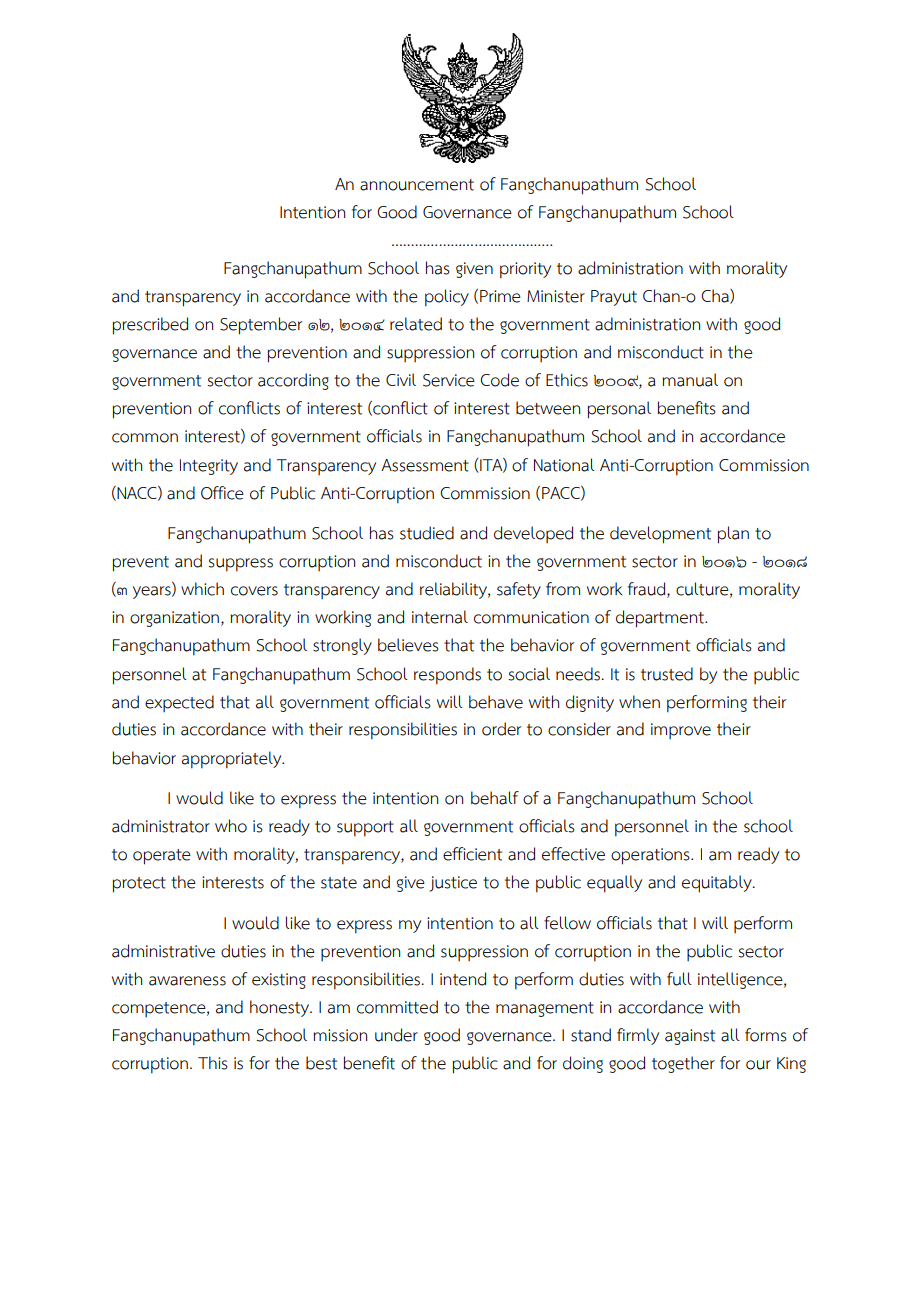  Describe the element at coordinates (417, 185) in the screenshot. I see `announcement` at that location.
